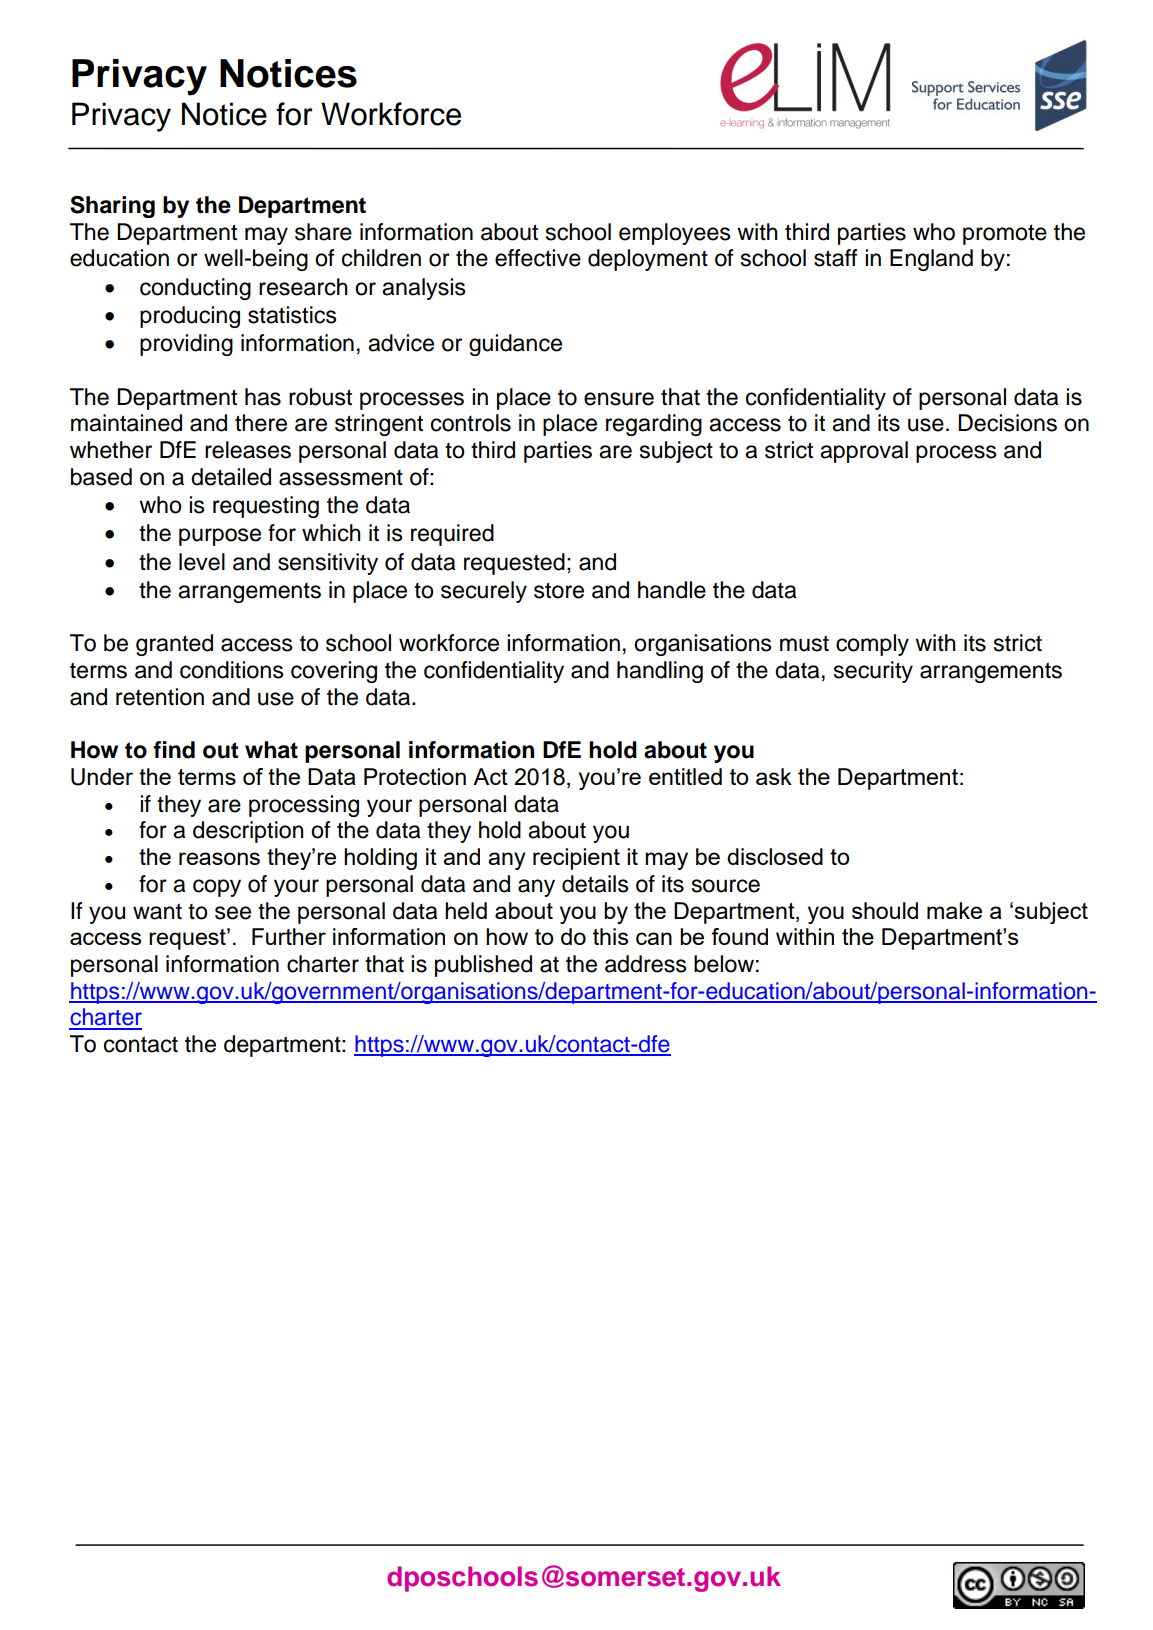 This page has width=1153, height=1630. I want to click on Sharing, so click(112, 207).
